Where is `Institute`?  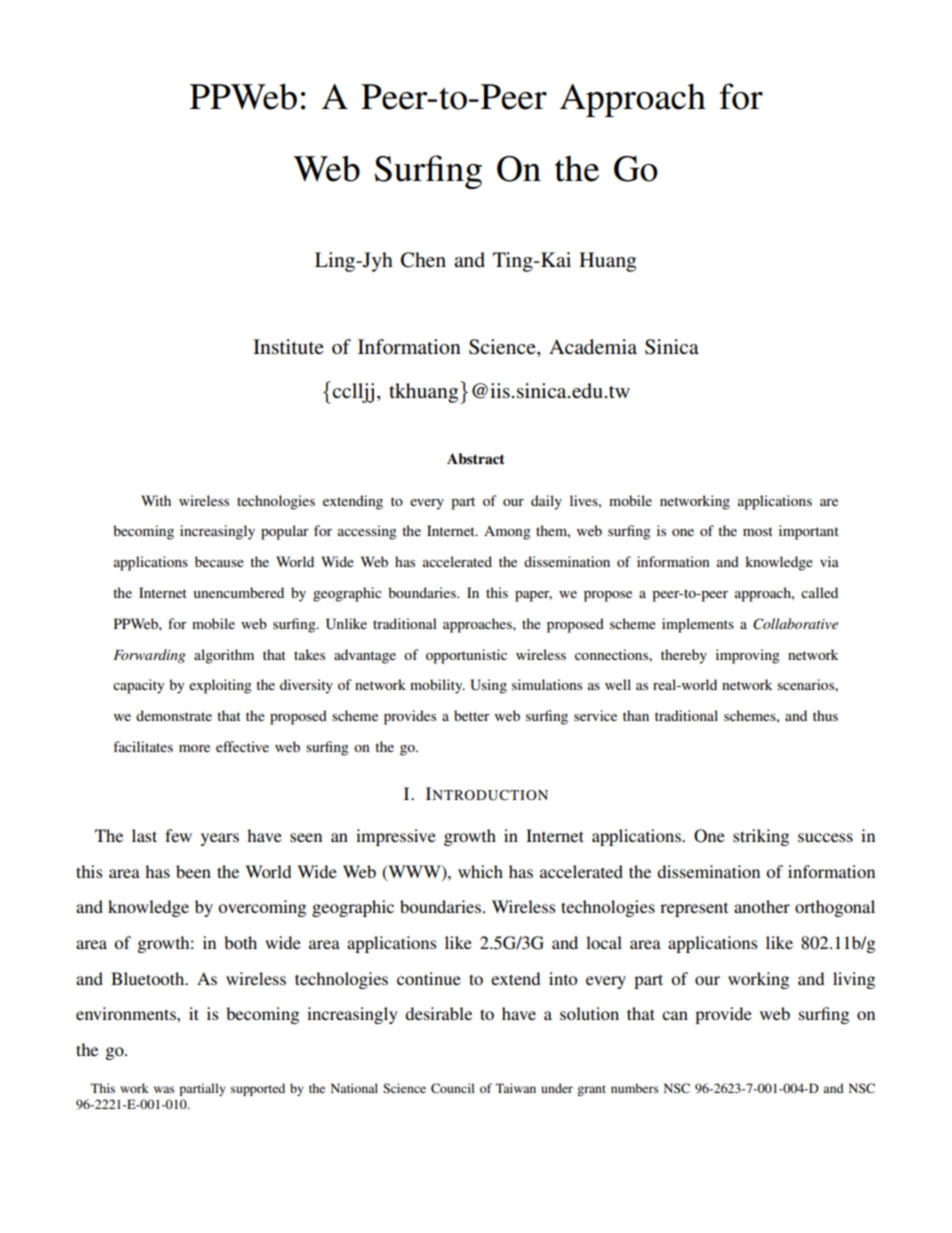
Institute is located at coordinates (288, 347).
